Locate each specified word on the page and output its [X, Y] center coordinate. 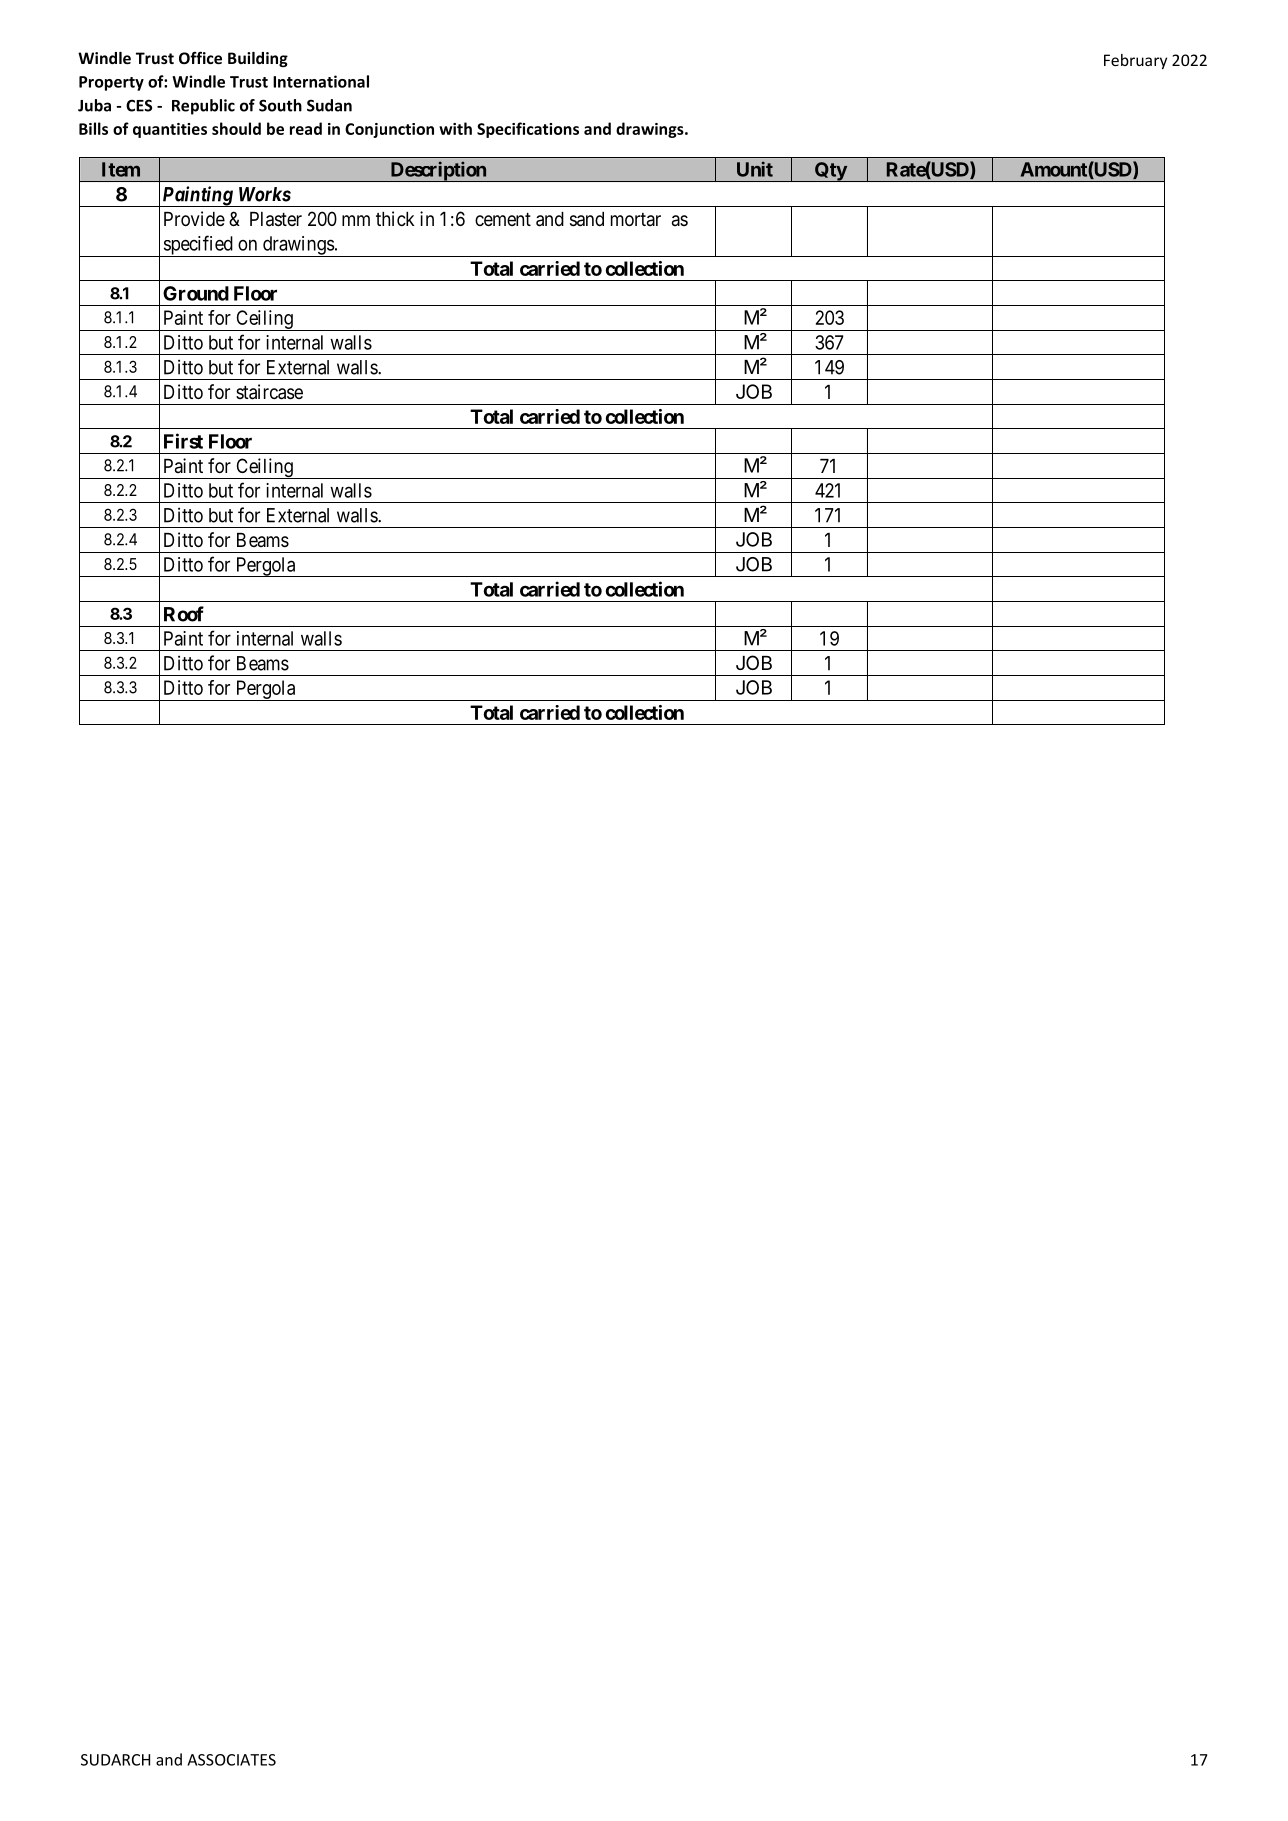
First [183, 441]
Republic [203, 107]
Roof [184, 614]
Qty [830, 172]
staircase [269, 392]
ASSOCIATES [231, 1760]
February [1135, 61]
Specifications [528, 130]
